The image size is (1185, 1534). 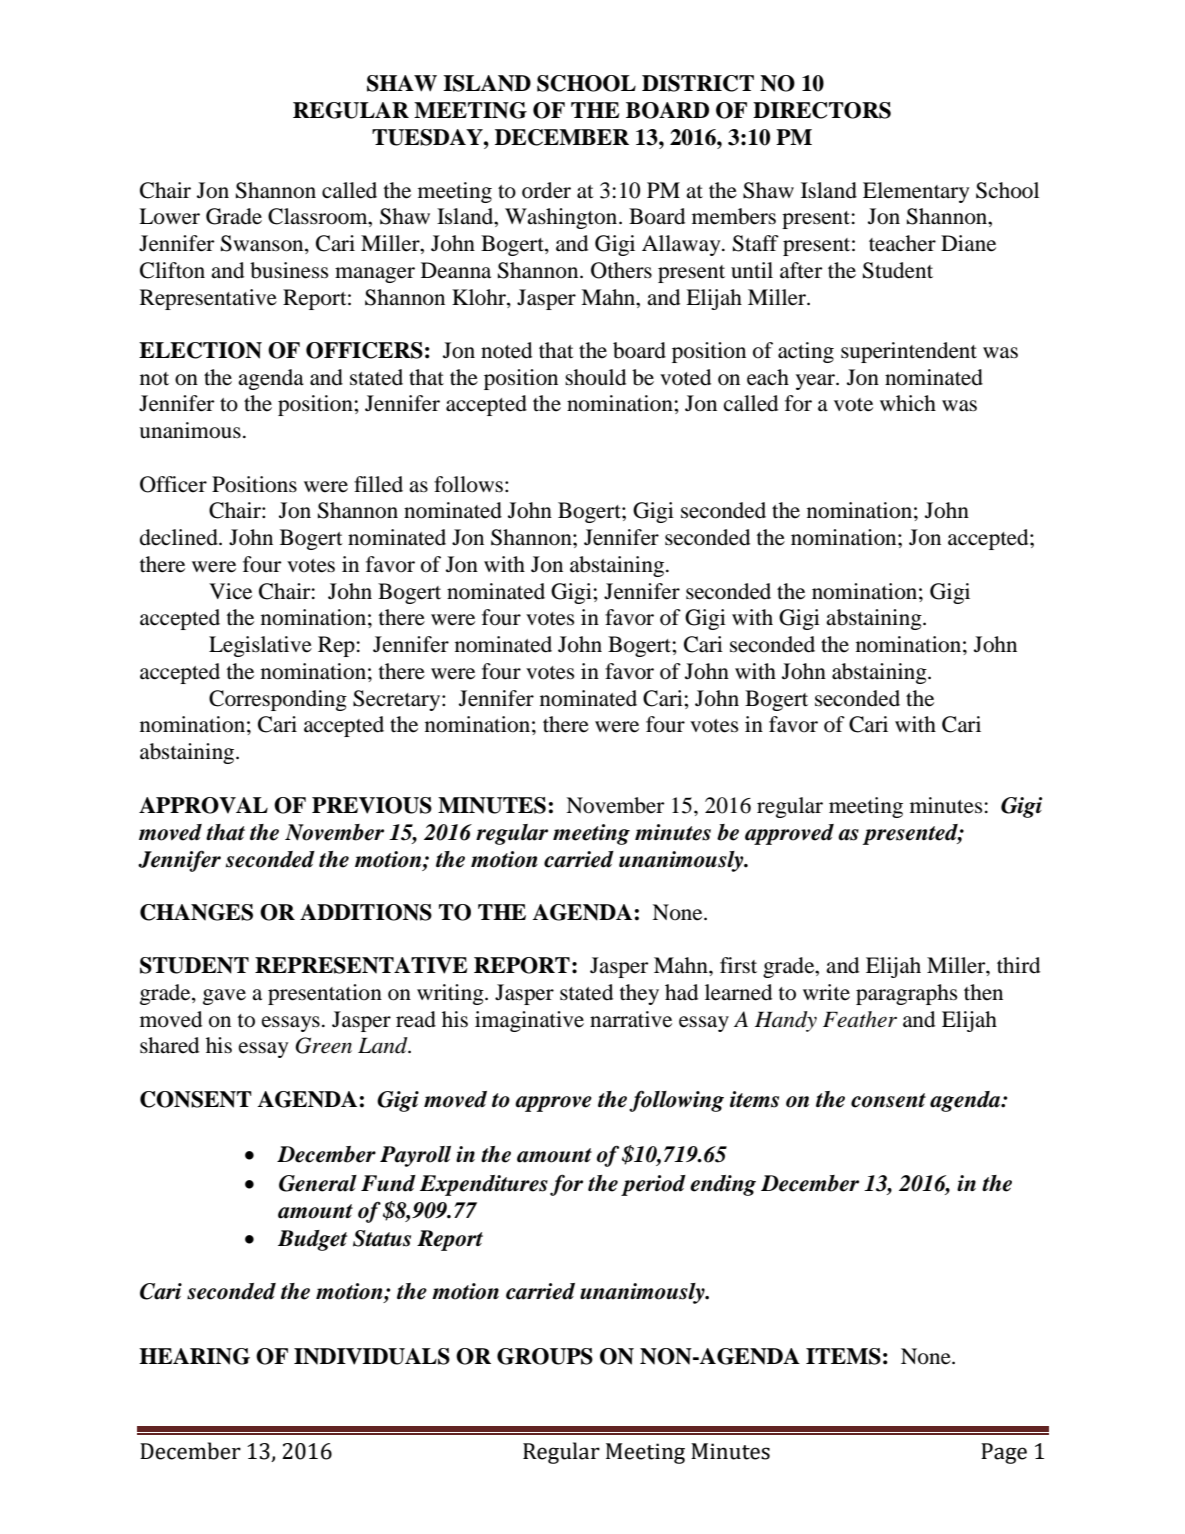 What do you see at coordinates (906, 994) in the screenshot?
I see `paragraphs` at bounding box center [906, 994].
